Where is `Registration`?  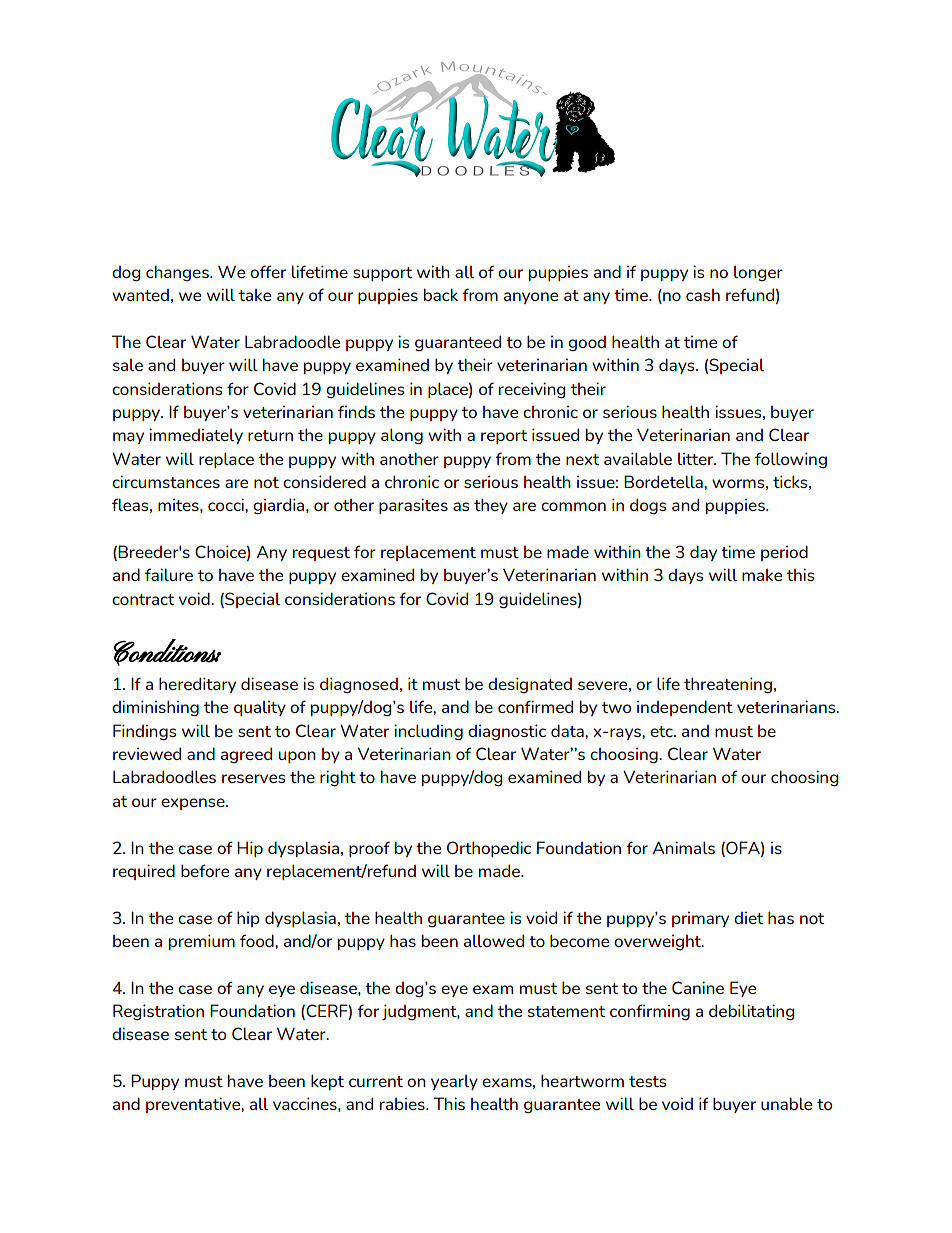 Registration is located at coordinates (158, 1012).
